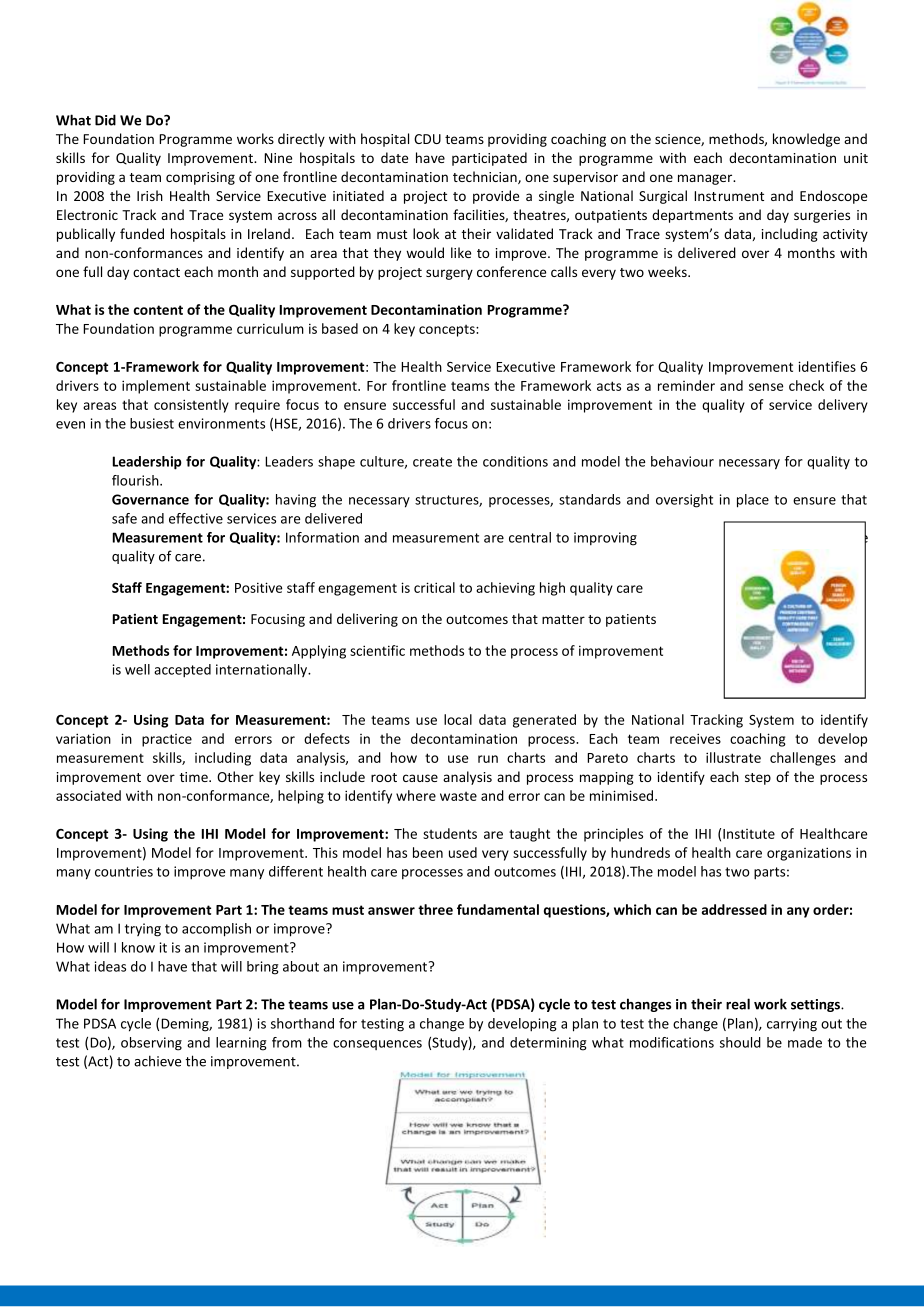  Describe the element at coordinates (486, 177) in the page. I see `technician` at that location.
